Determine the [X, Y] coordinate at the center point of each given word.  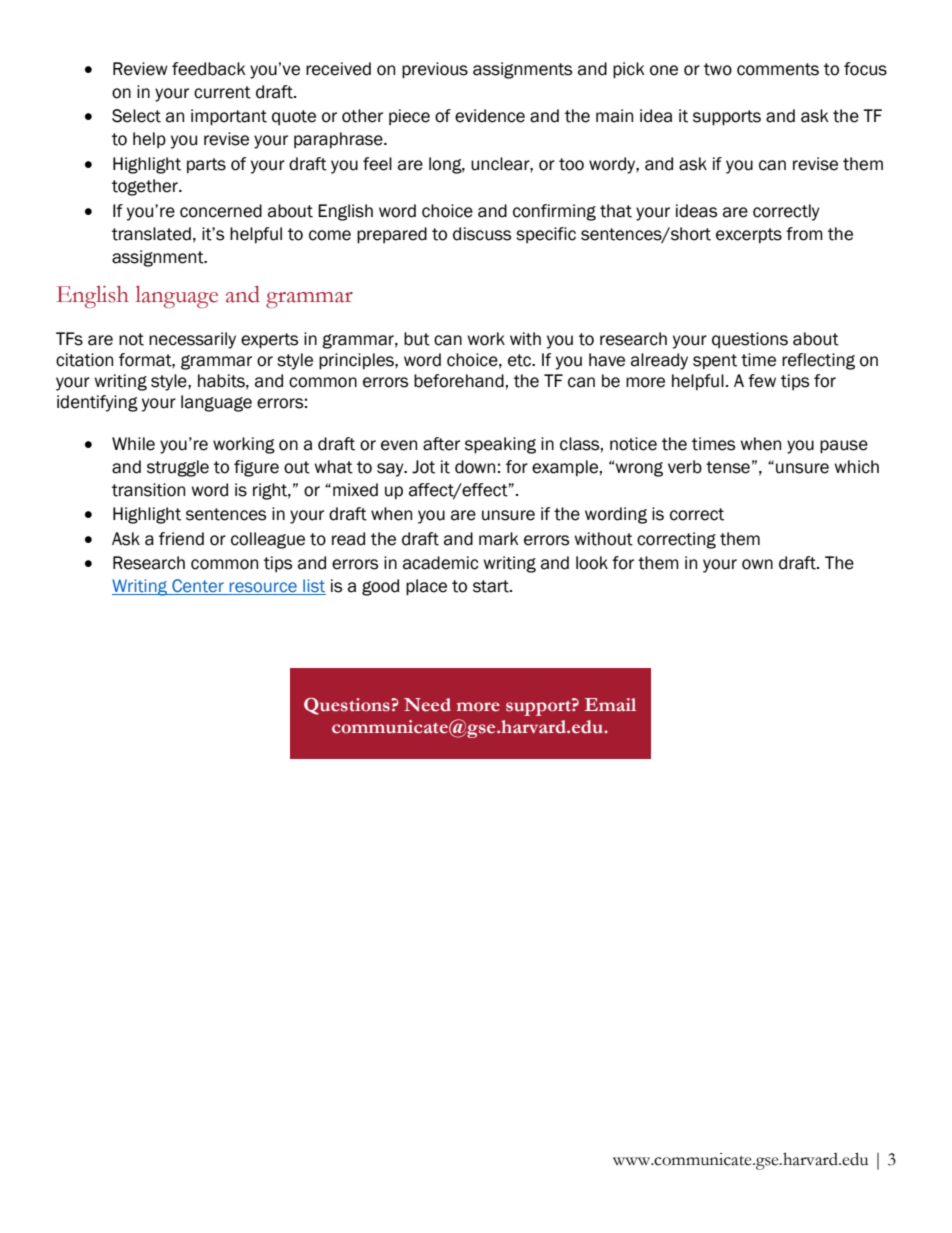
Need [427, 705]
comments [778, 69]
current [222, 92]
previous [435, 70]
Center [198, 587]
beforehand [459, 381]
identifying [97, 403]
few [762, 381]
